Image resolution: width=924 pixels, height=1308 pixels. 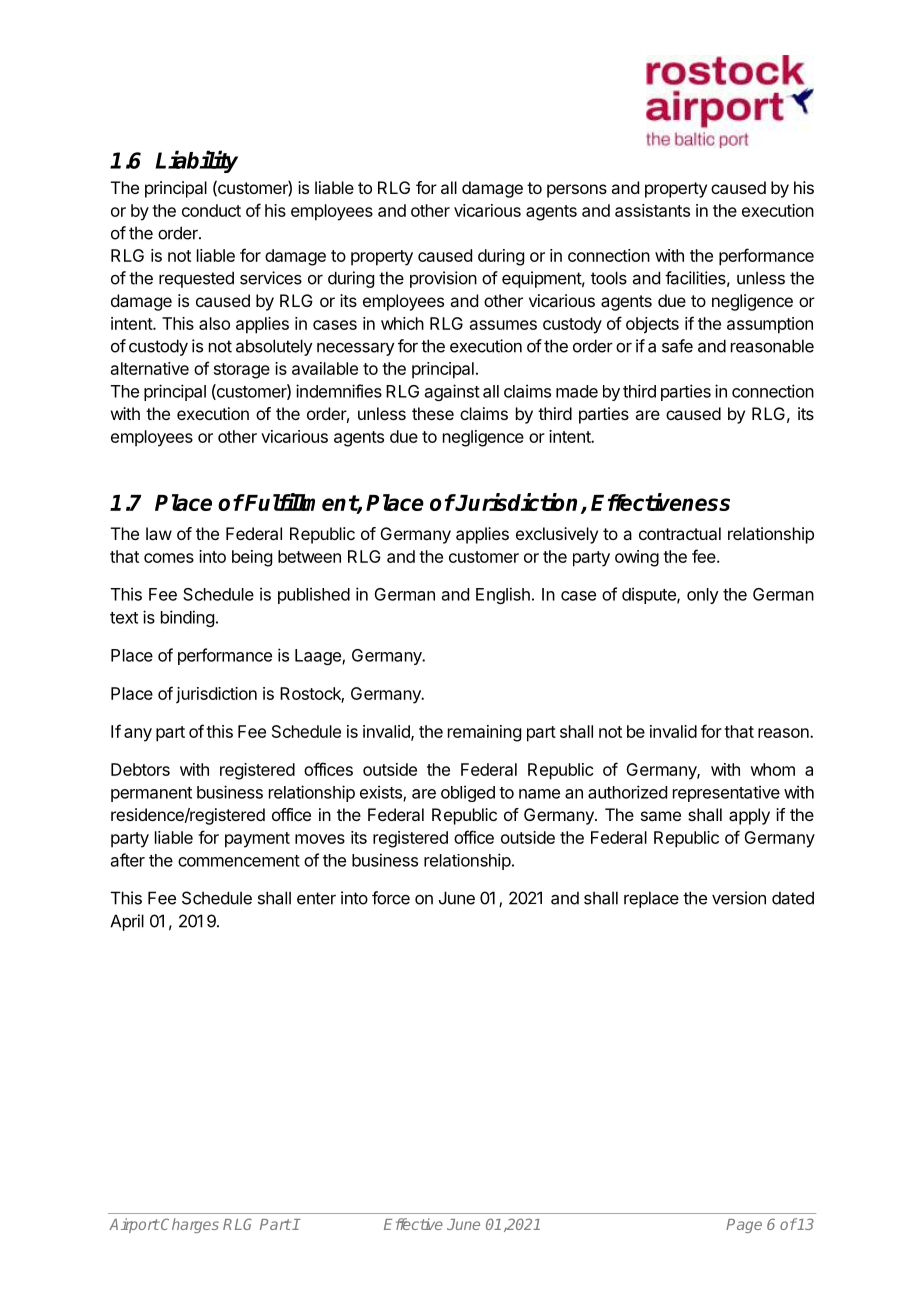 I want to click on dated, so click(x=793, y=898).
